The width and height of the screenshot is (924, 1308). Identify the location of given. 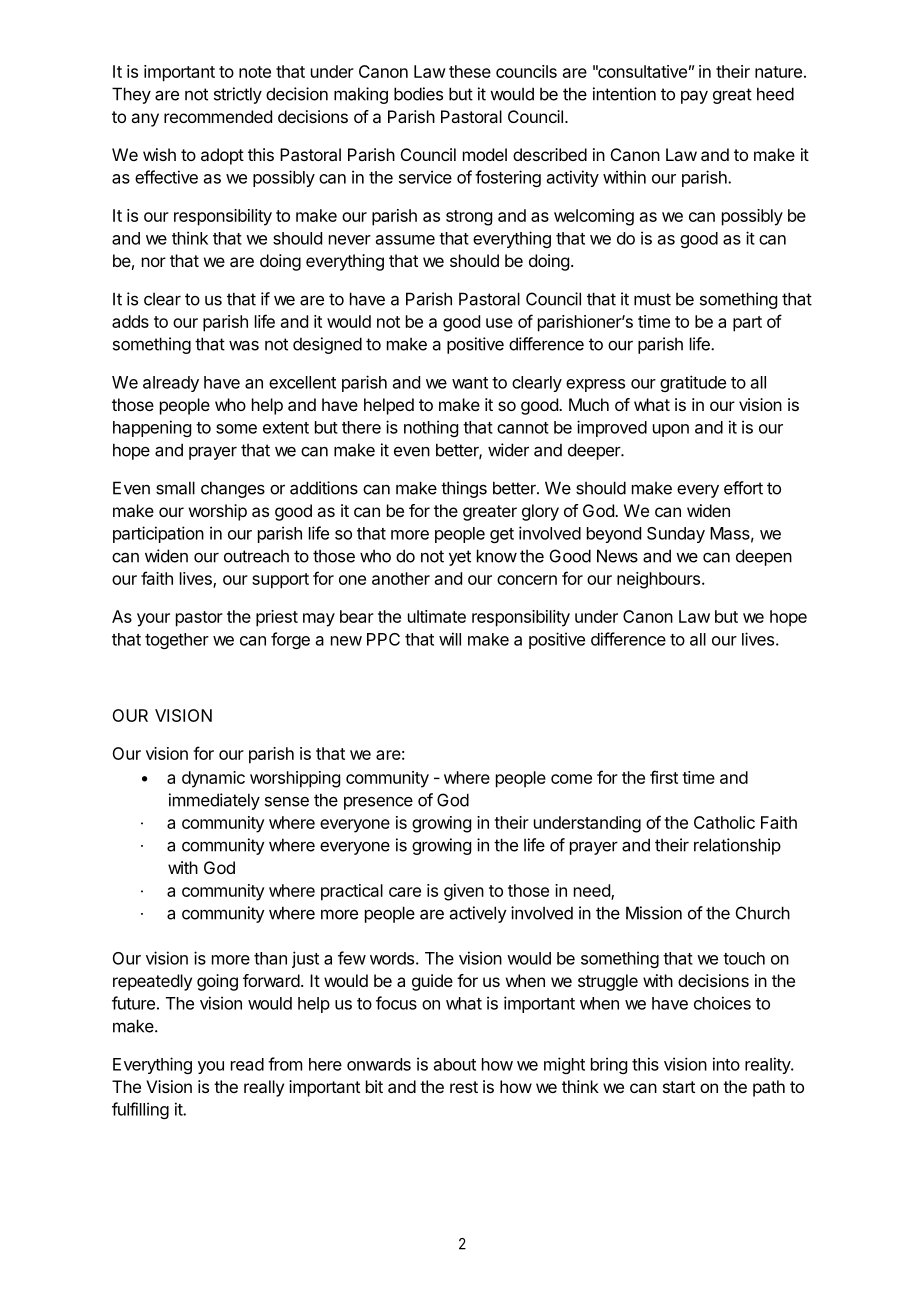
(464, 892).
